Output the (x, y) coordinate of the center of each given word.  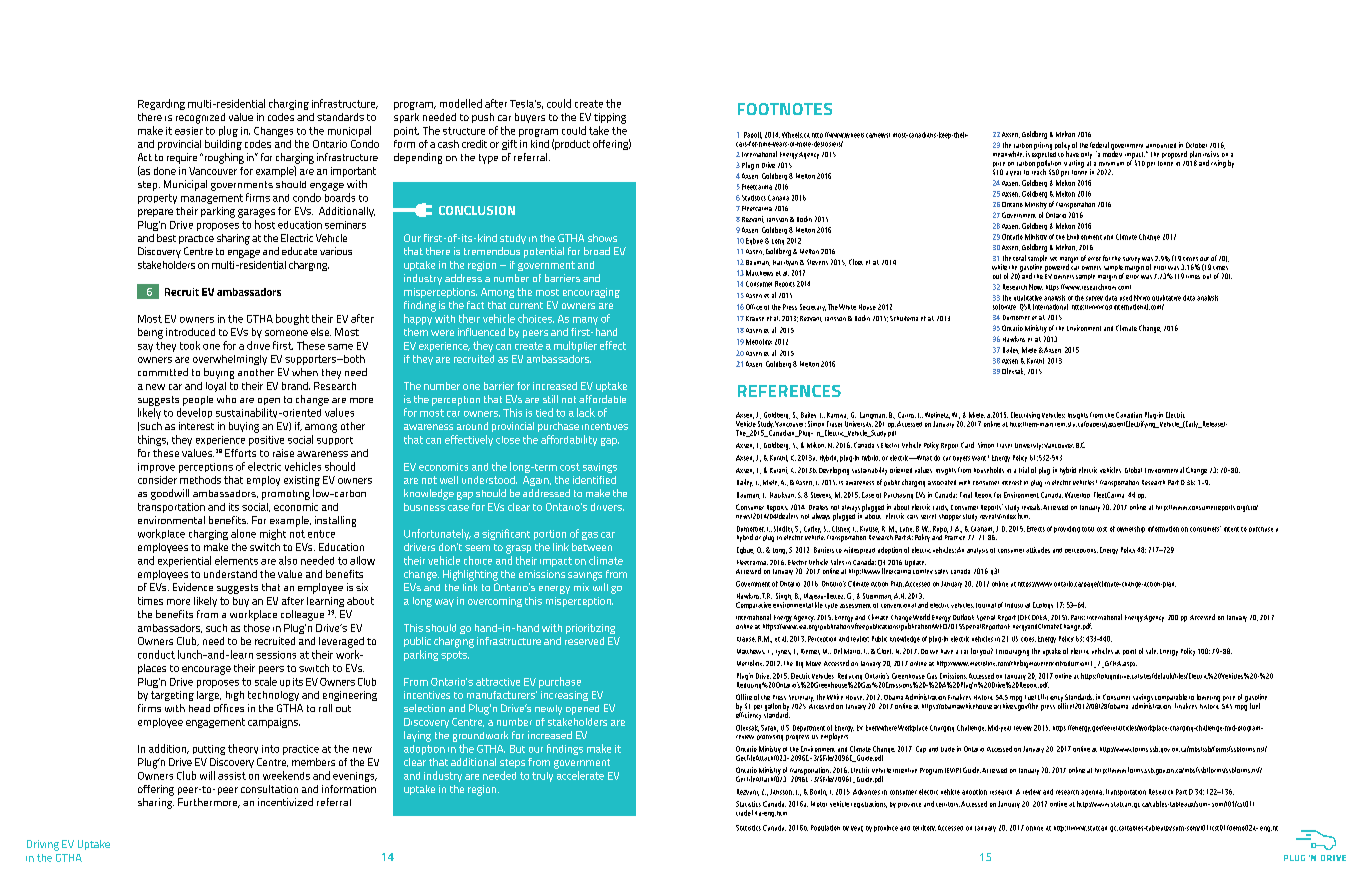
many (585, 321)
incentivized (285, 802)
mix (581, 587)
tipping (610, 118)
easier (189, 131)
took (190, 345)
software (1004, 307)
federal (1099, 145)
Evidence (193, 587)
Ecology (1043, 605)
